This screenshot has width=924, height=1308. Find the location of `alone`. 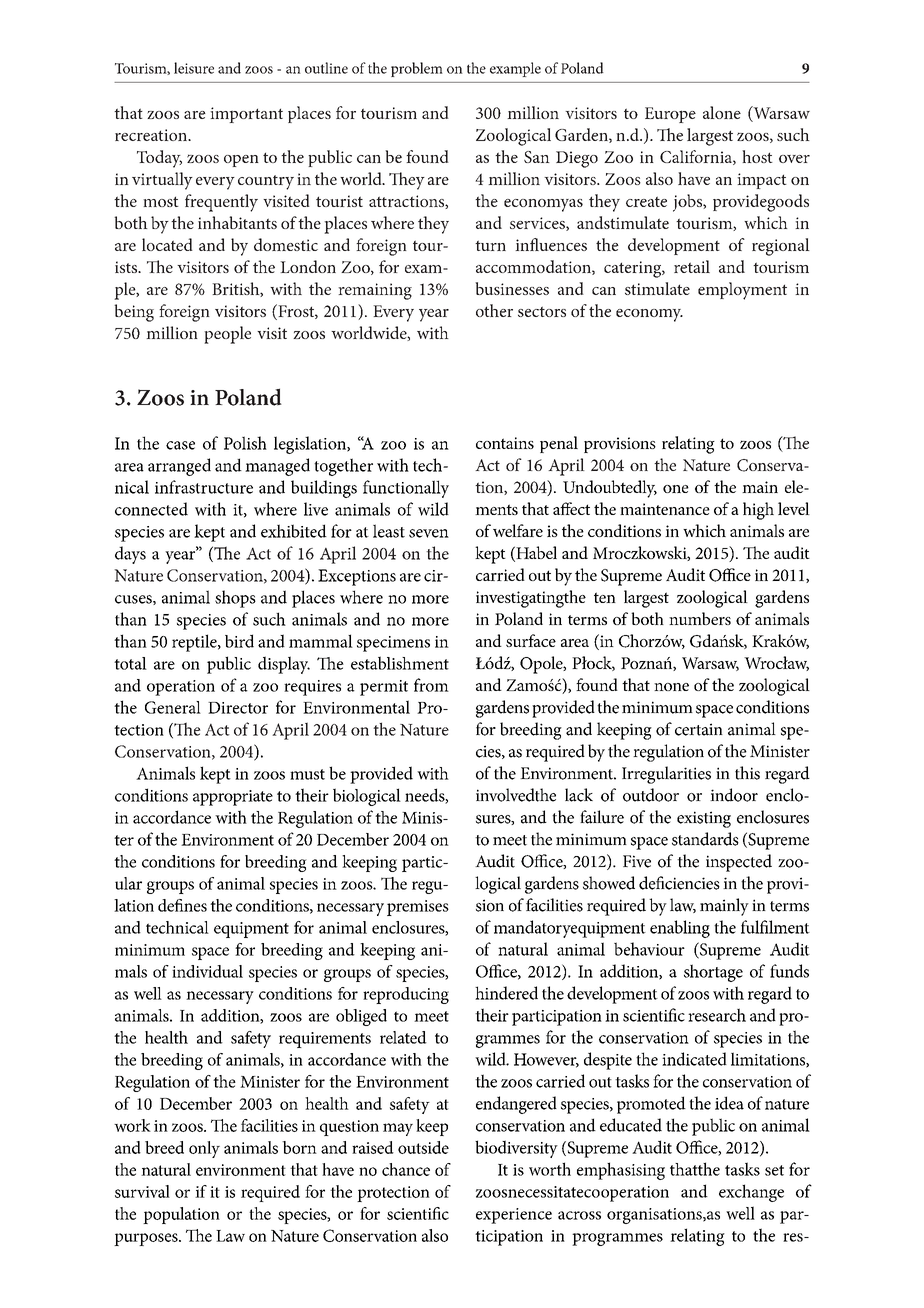

alone is located at coordinates (722, 112).
